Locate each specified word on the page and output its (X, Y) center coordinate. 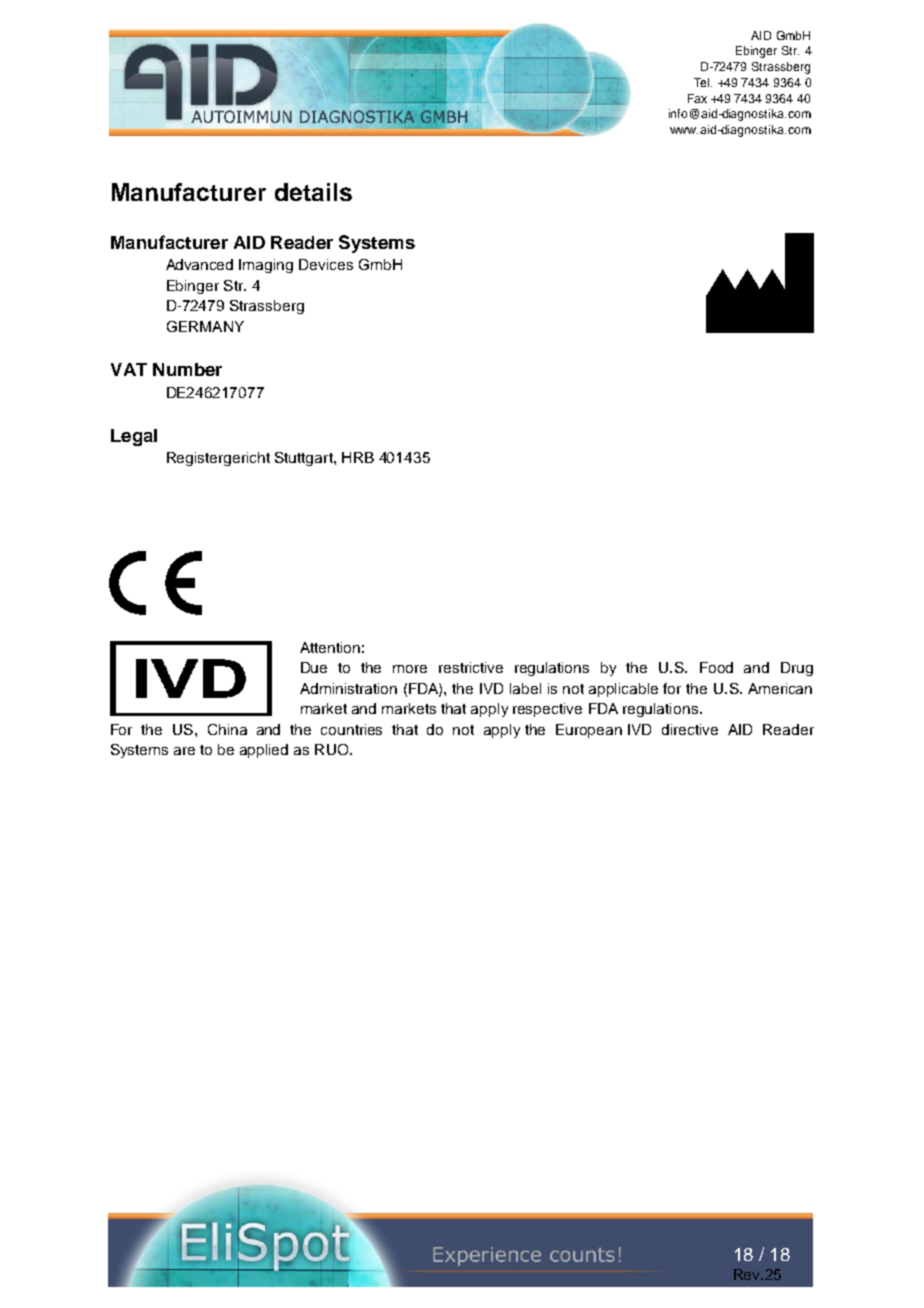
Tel (703, 82)
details (313, 192)
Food (716, 667)
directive (690, 729)
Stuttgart (305, 459)
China (227, 729)
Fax (697, 98)
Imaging (266, 266)
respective (547, 710)
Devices (326, 264)
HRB (358, 457)
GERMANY (205, 326)
